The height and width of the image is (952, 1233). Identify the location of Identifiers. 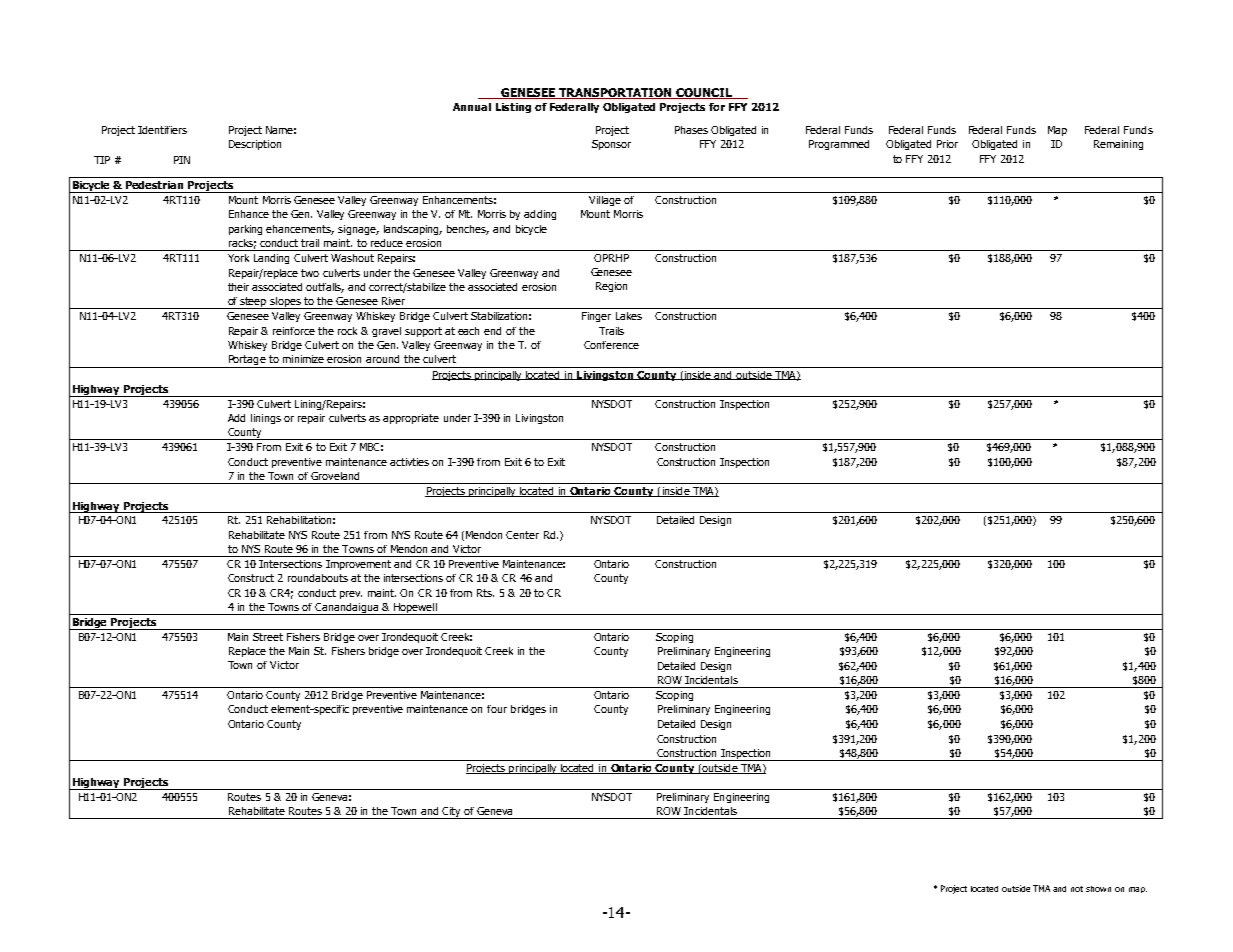
(162, 130).
